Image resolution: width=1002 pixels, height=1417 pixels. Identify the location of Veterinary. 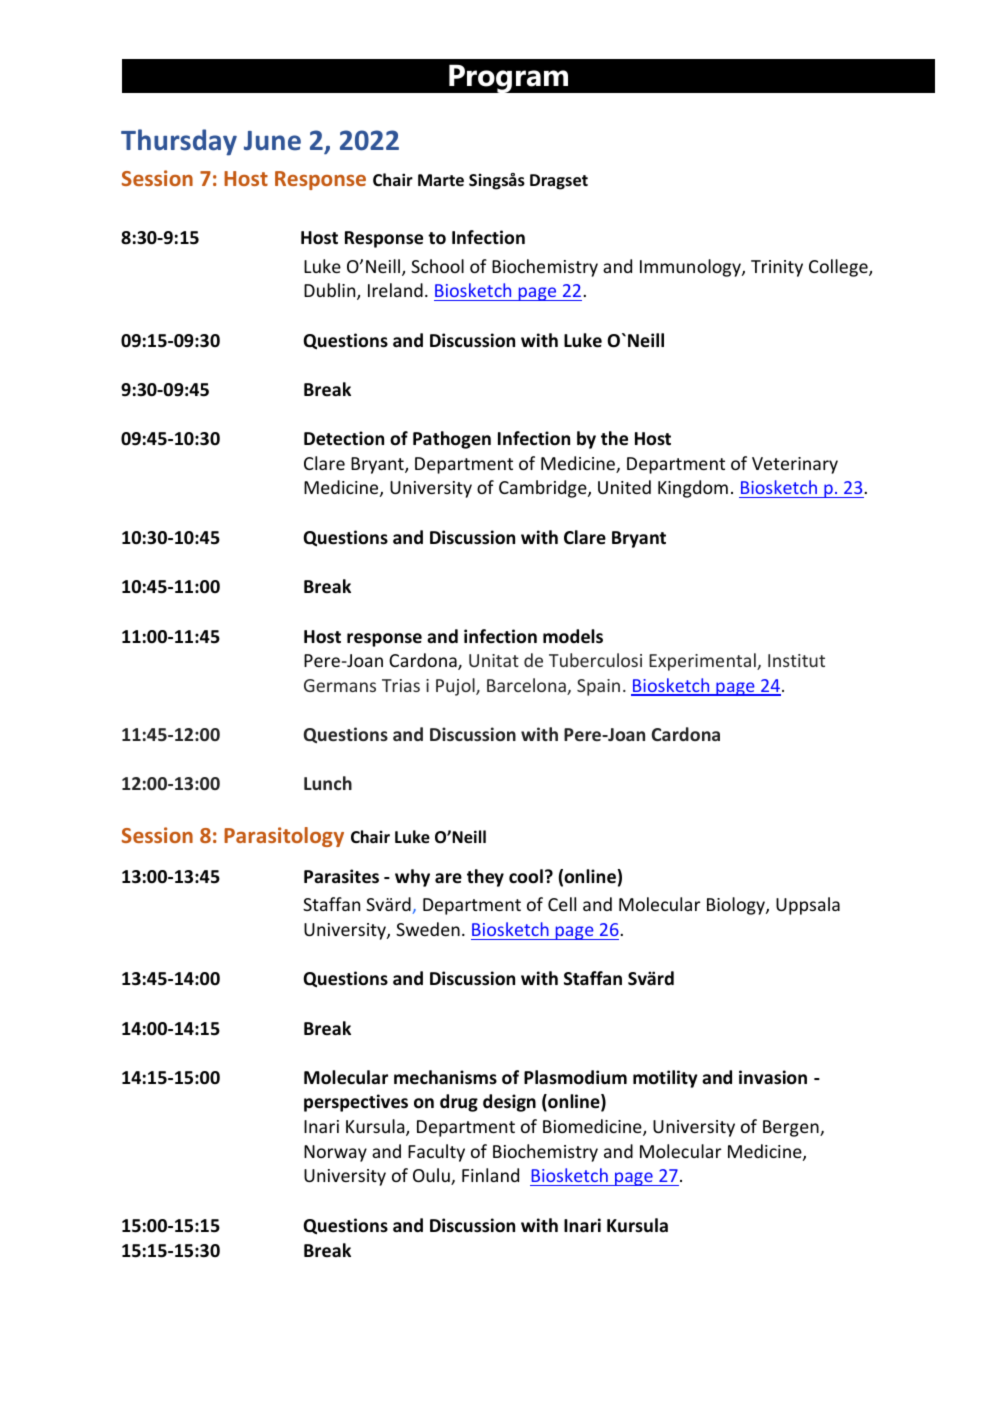
(795, 465).
